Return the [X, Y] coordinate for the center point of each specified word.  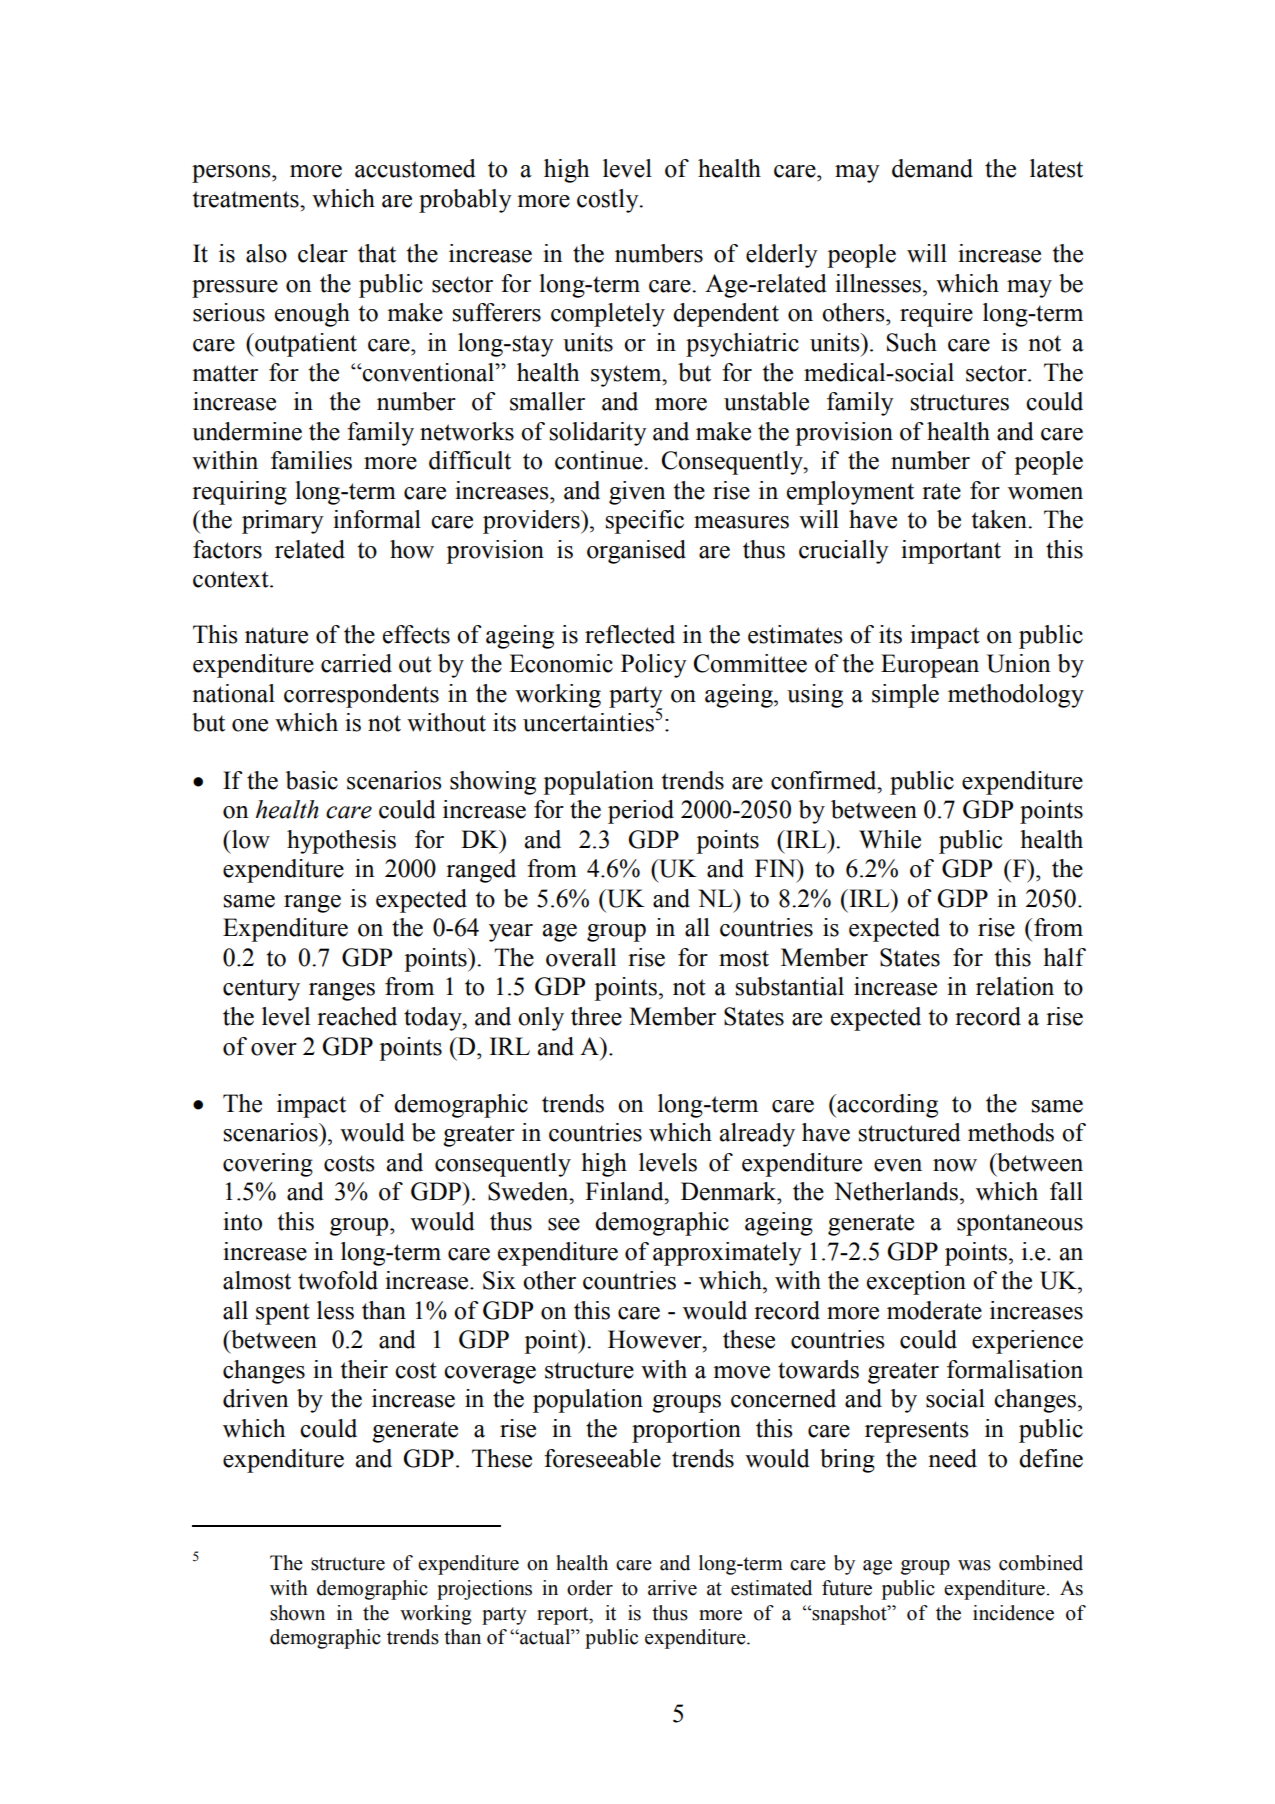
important [951, 552]
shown [297, 1613]
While [890, 839]
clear [323, 253]
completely [608, 315]
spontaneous [1020, 1225]
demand [932, 168]
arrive [672, 1588]
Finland [625, 1191]
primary [283, 522]
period [641, 812]
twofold [338, 1280]
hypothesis [341, 842]
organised [636, 552]
